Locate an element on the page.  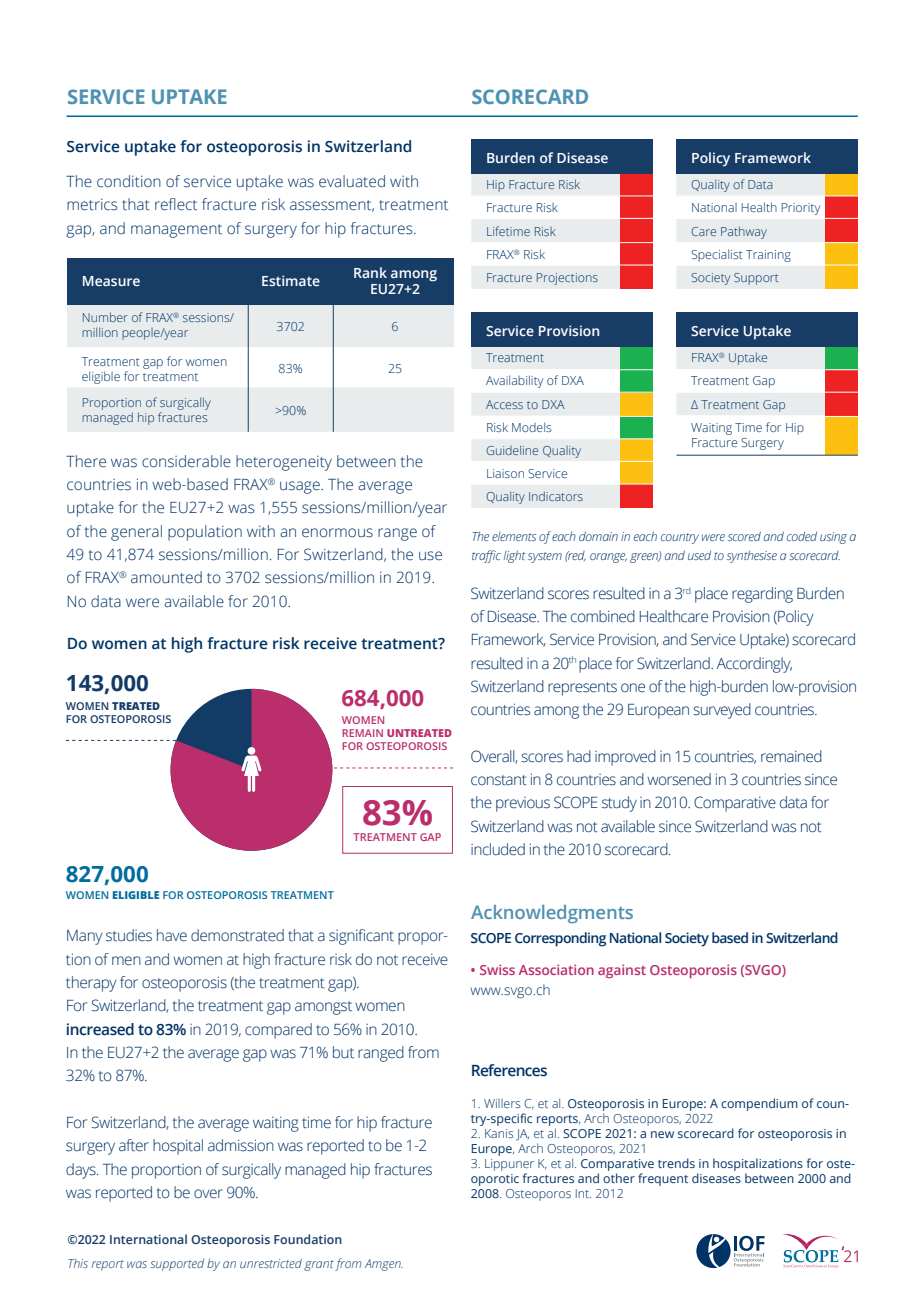
frequent is located at coordinates (663, 1179).
